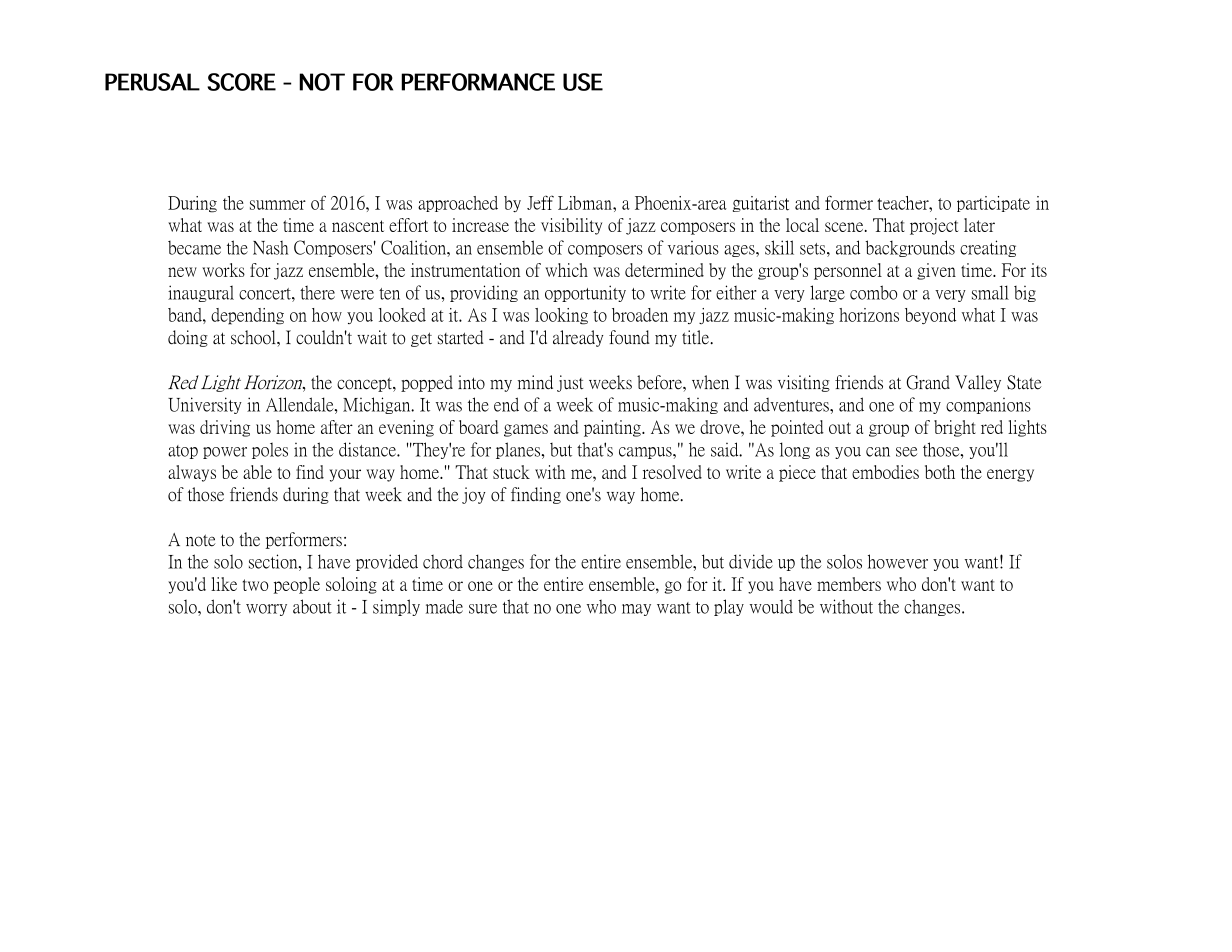  I want to click on USE, so click(583, 82).
